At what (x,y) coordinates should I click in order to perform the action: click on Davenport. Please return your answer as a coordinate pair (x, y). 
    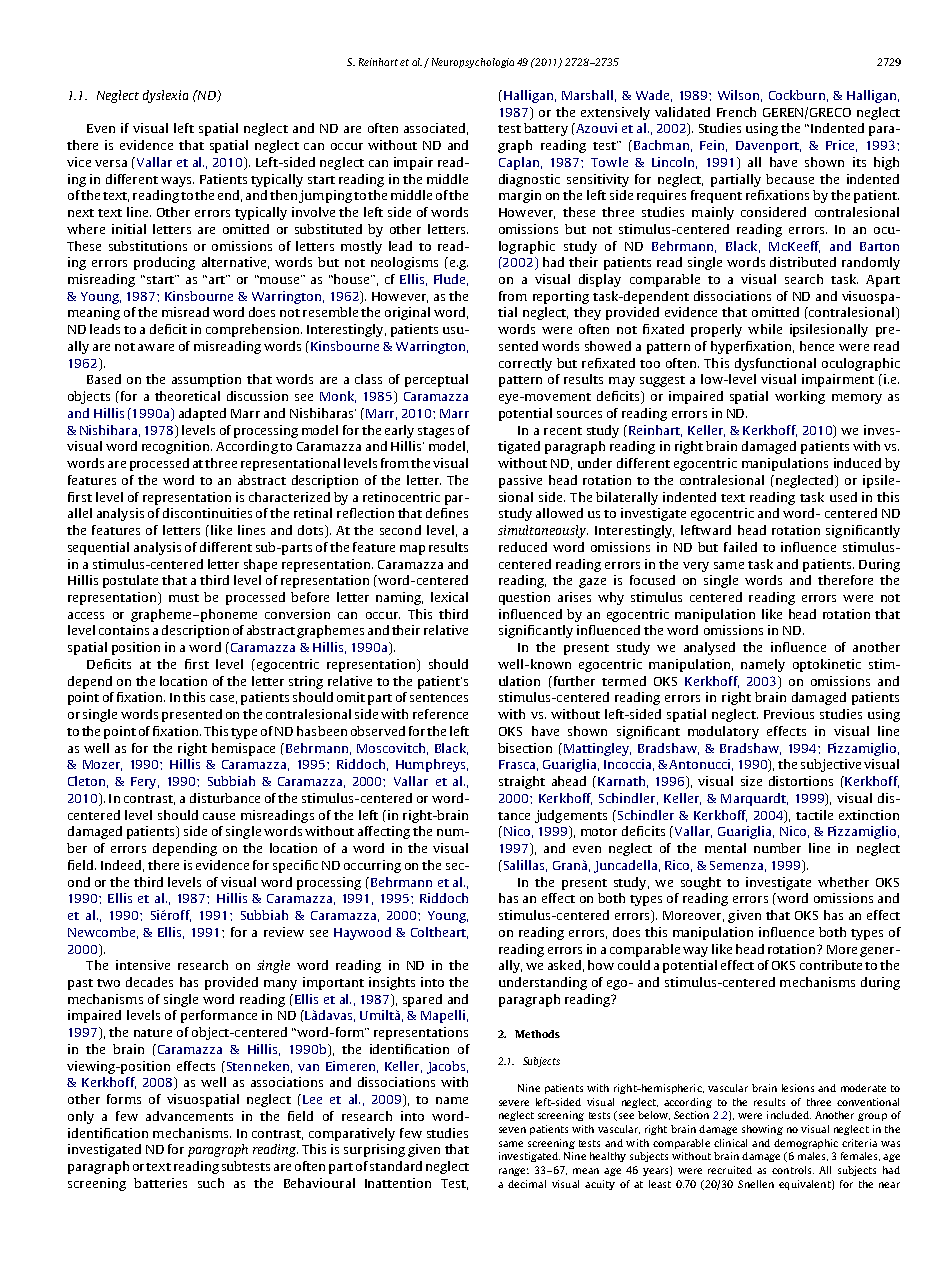
    Looking at the image, I should click on (768, 147).
